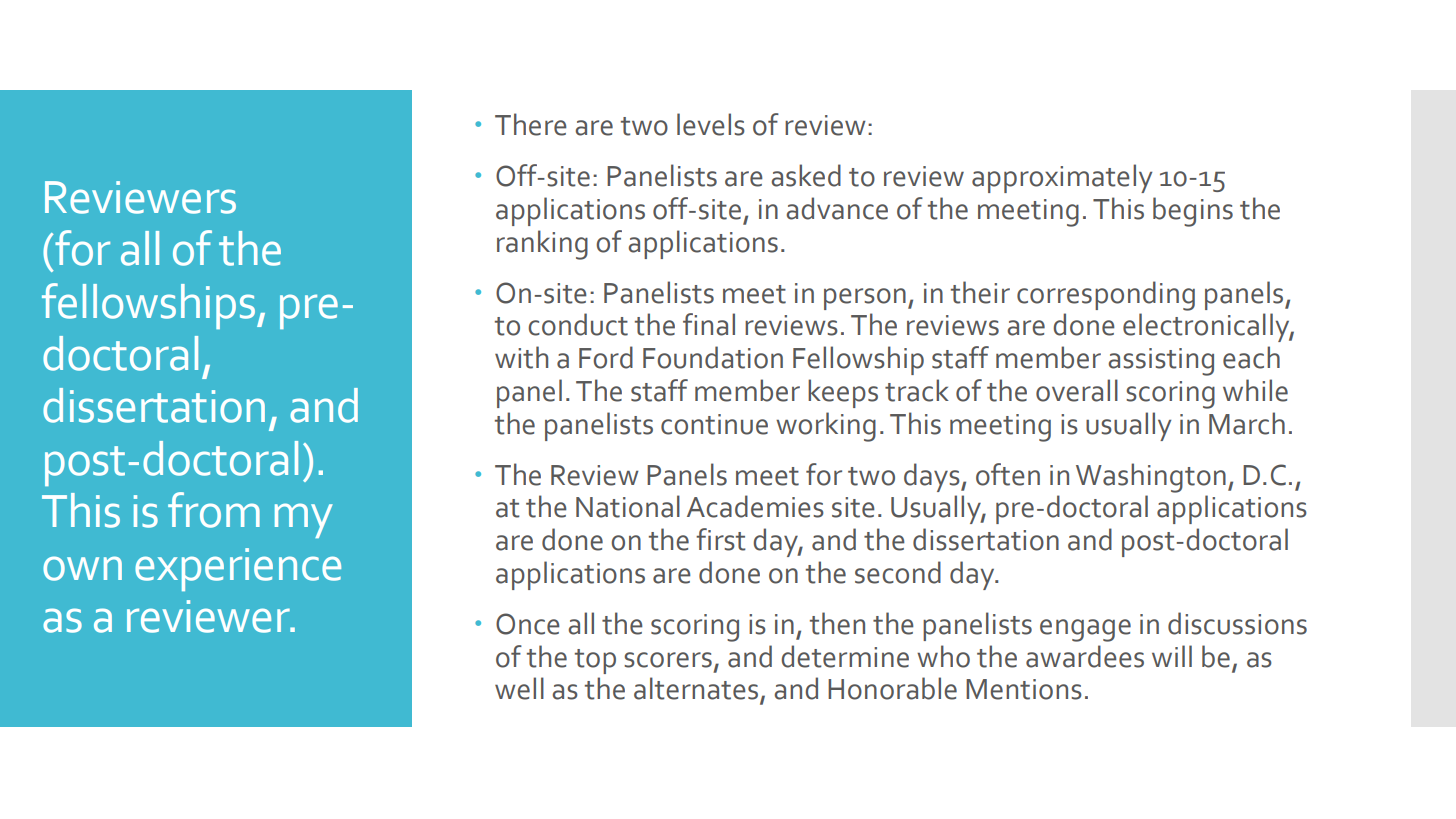  What do you see at coordinates (714, 424) in the image?
I see `continue` at bounding box center [714, 424].
